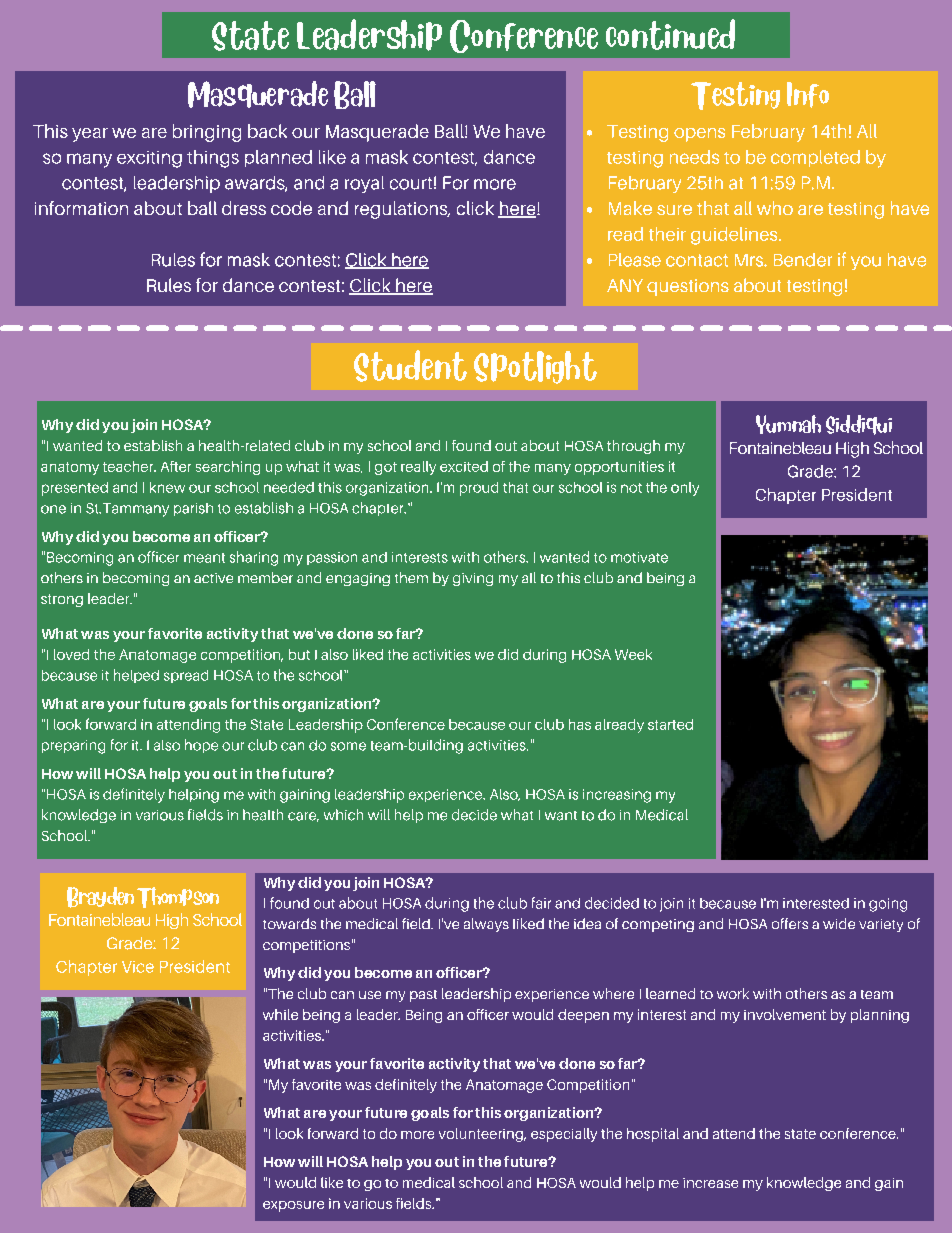  I want to click on volunteering, so click(482, 1135).
